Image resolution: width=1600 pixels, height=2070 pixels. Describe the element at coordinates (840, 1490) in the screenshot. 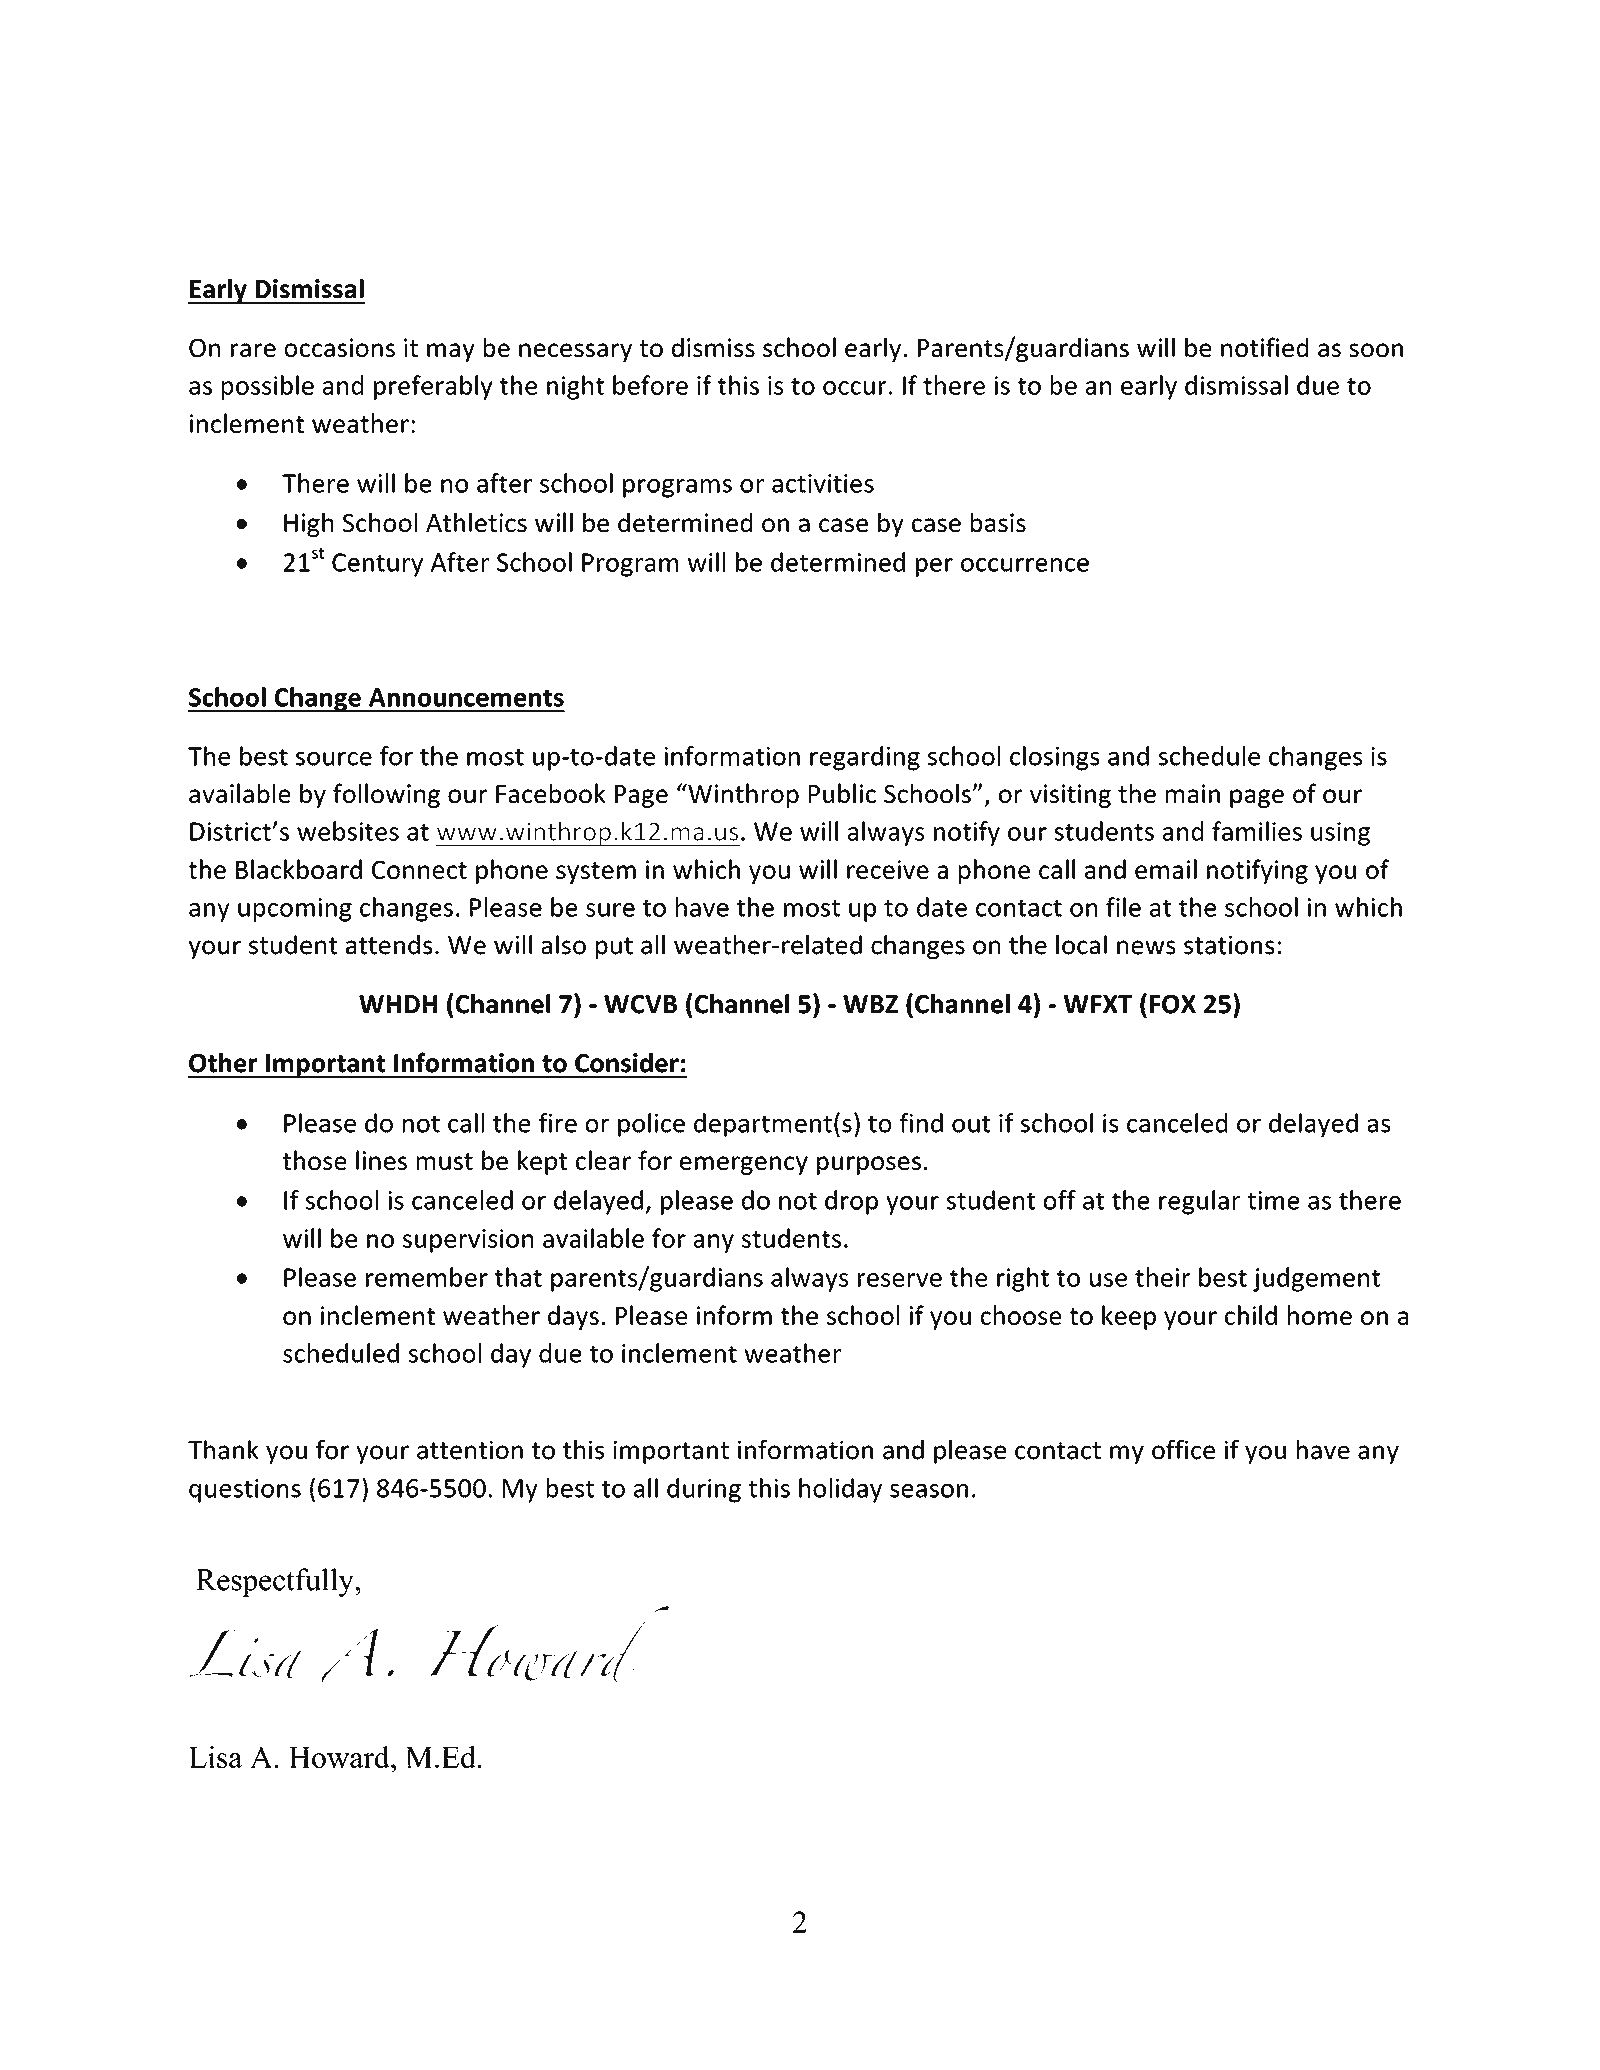

I see `holiday` at that location.
